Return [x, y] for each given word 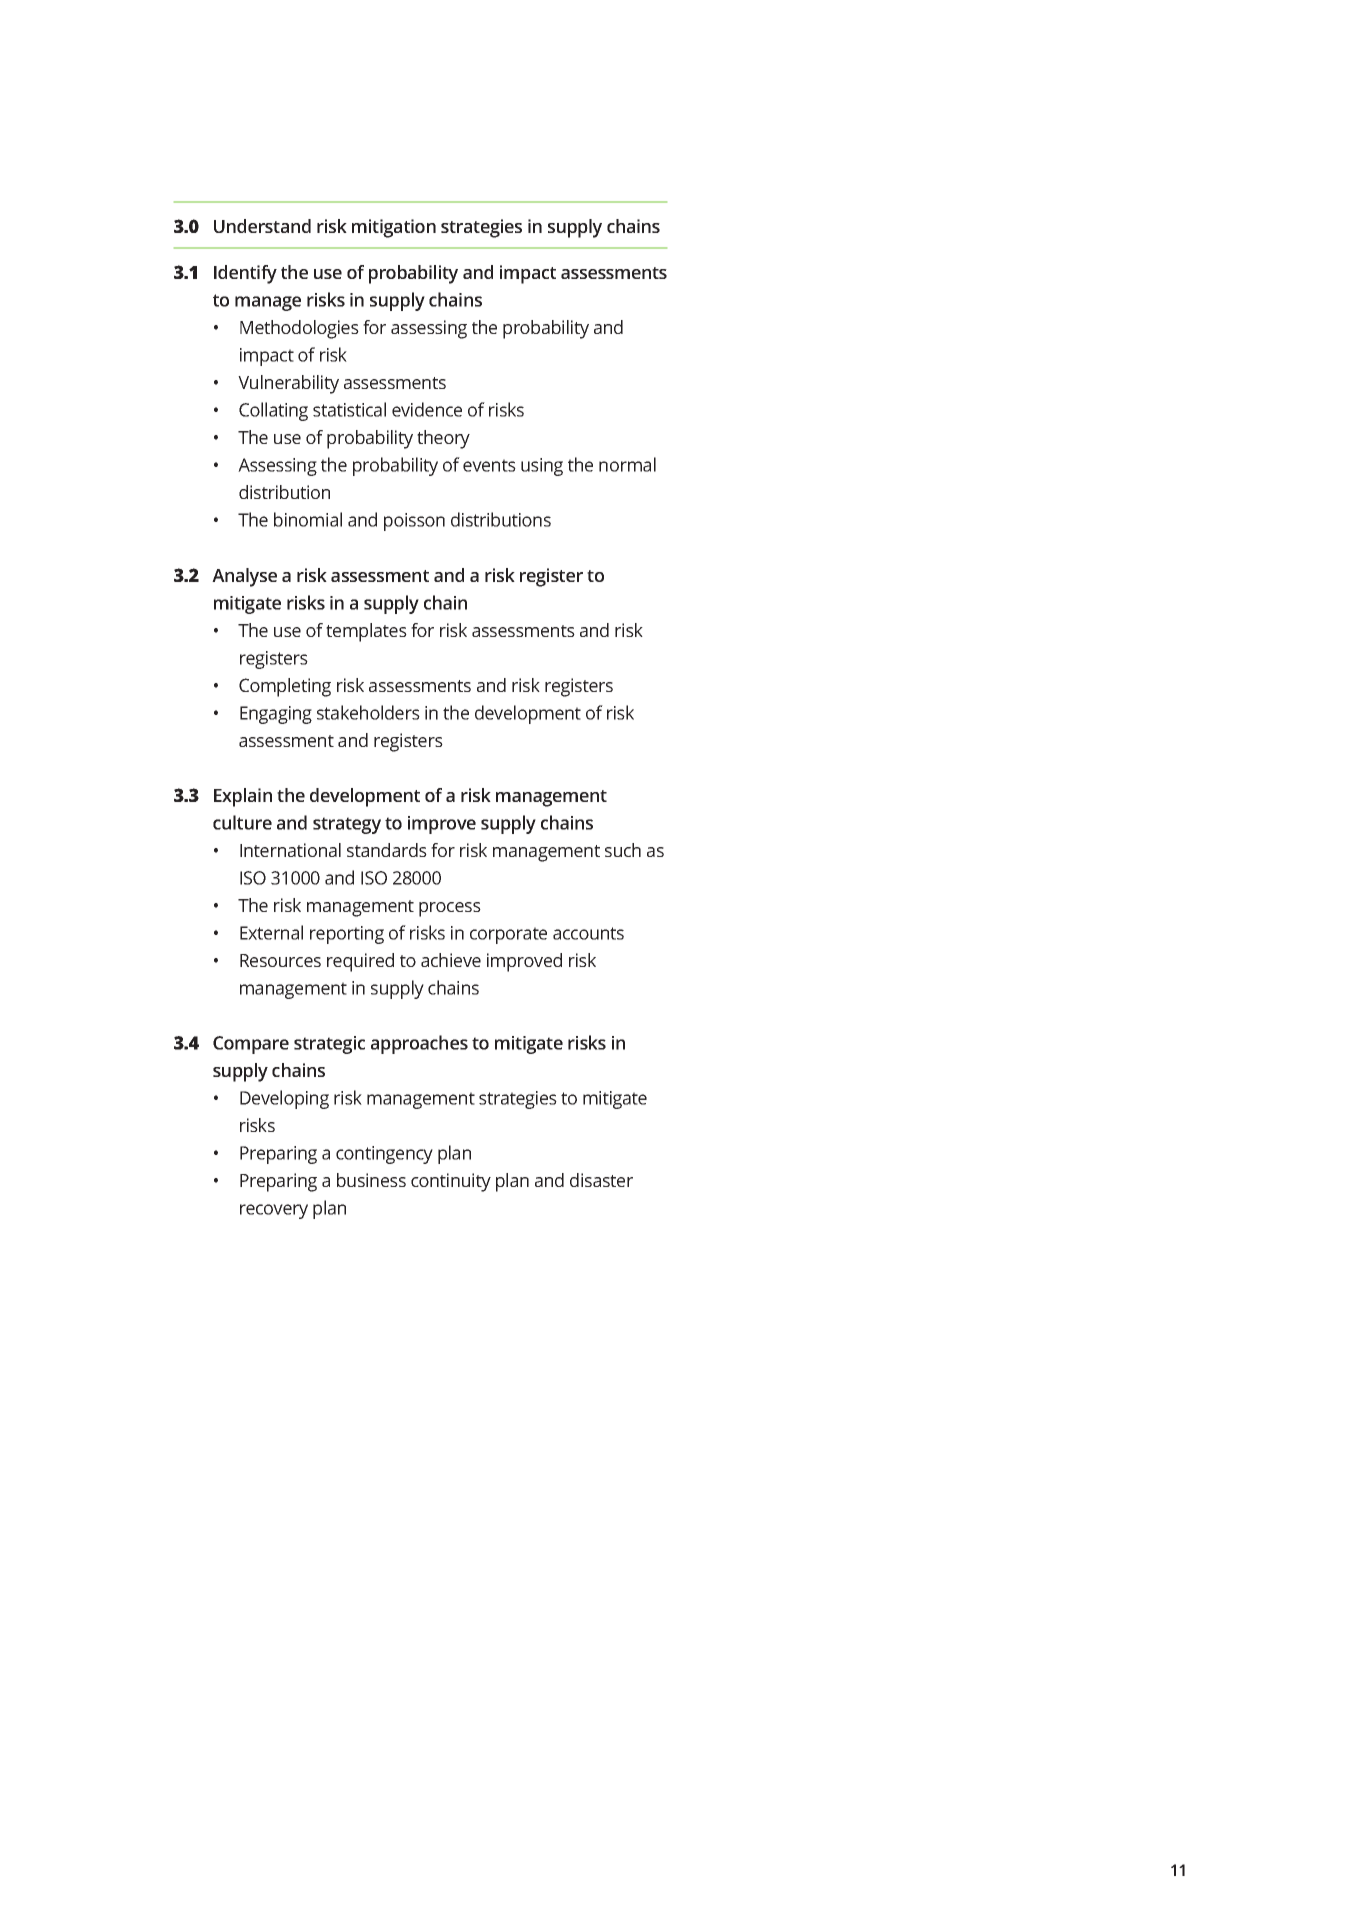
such [623, 850]
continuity [451, 1182]
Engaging [276, 715]
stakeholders [368, 712]
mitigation [394, 228]
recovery [274, 1211]
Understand [262, 226]
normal [627, 464]
